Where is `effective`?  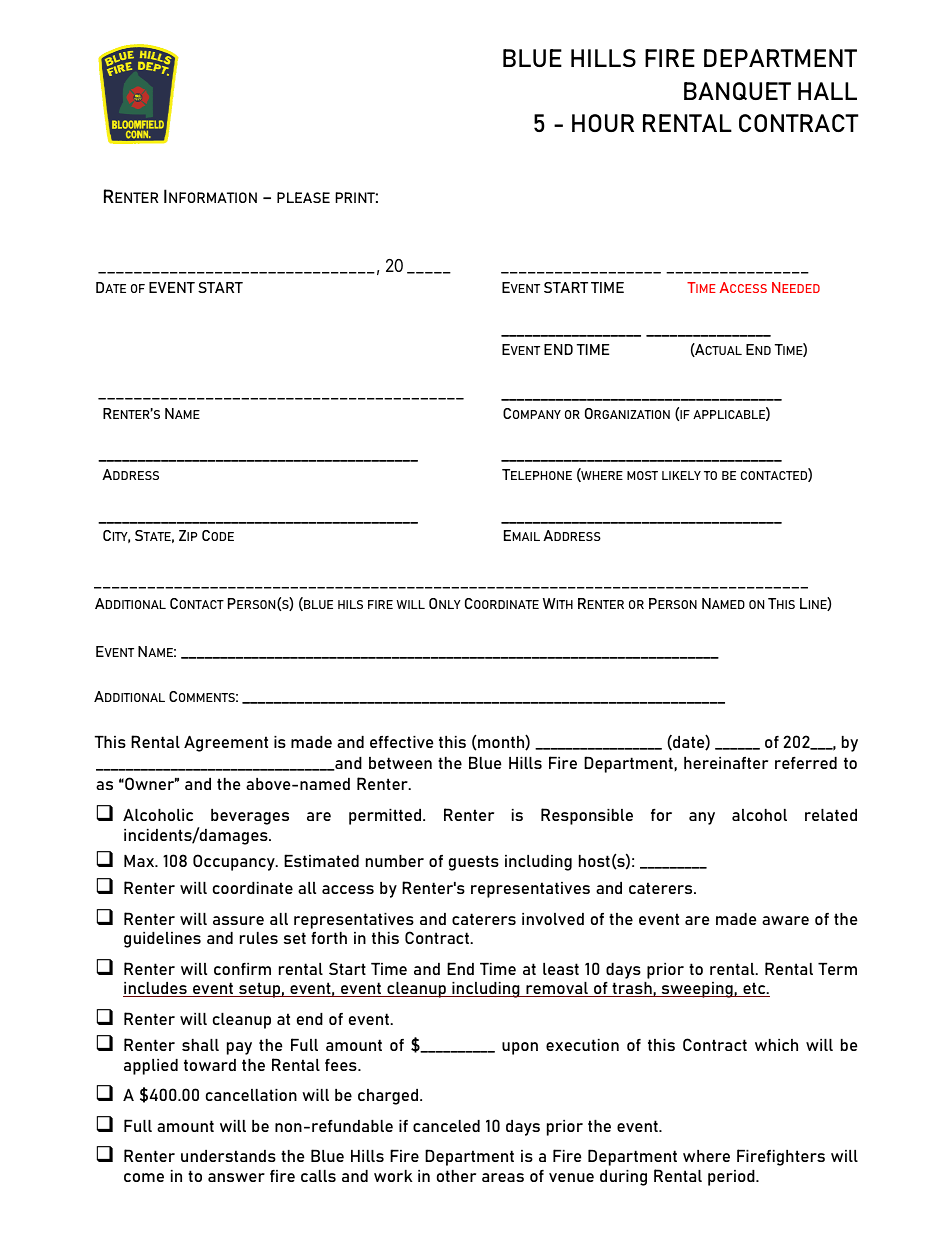 effective is located at coordinates (401, 742).
